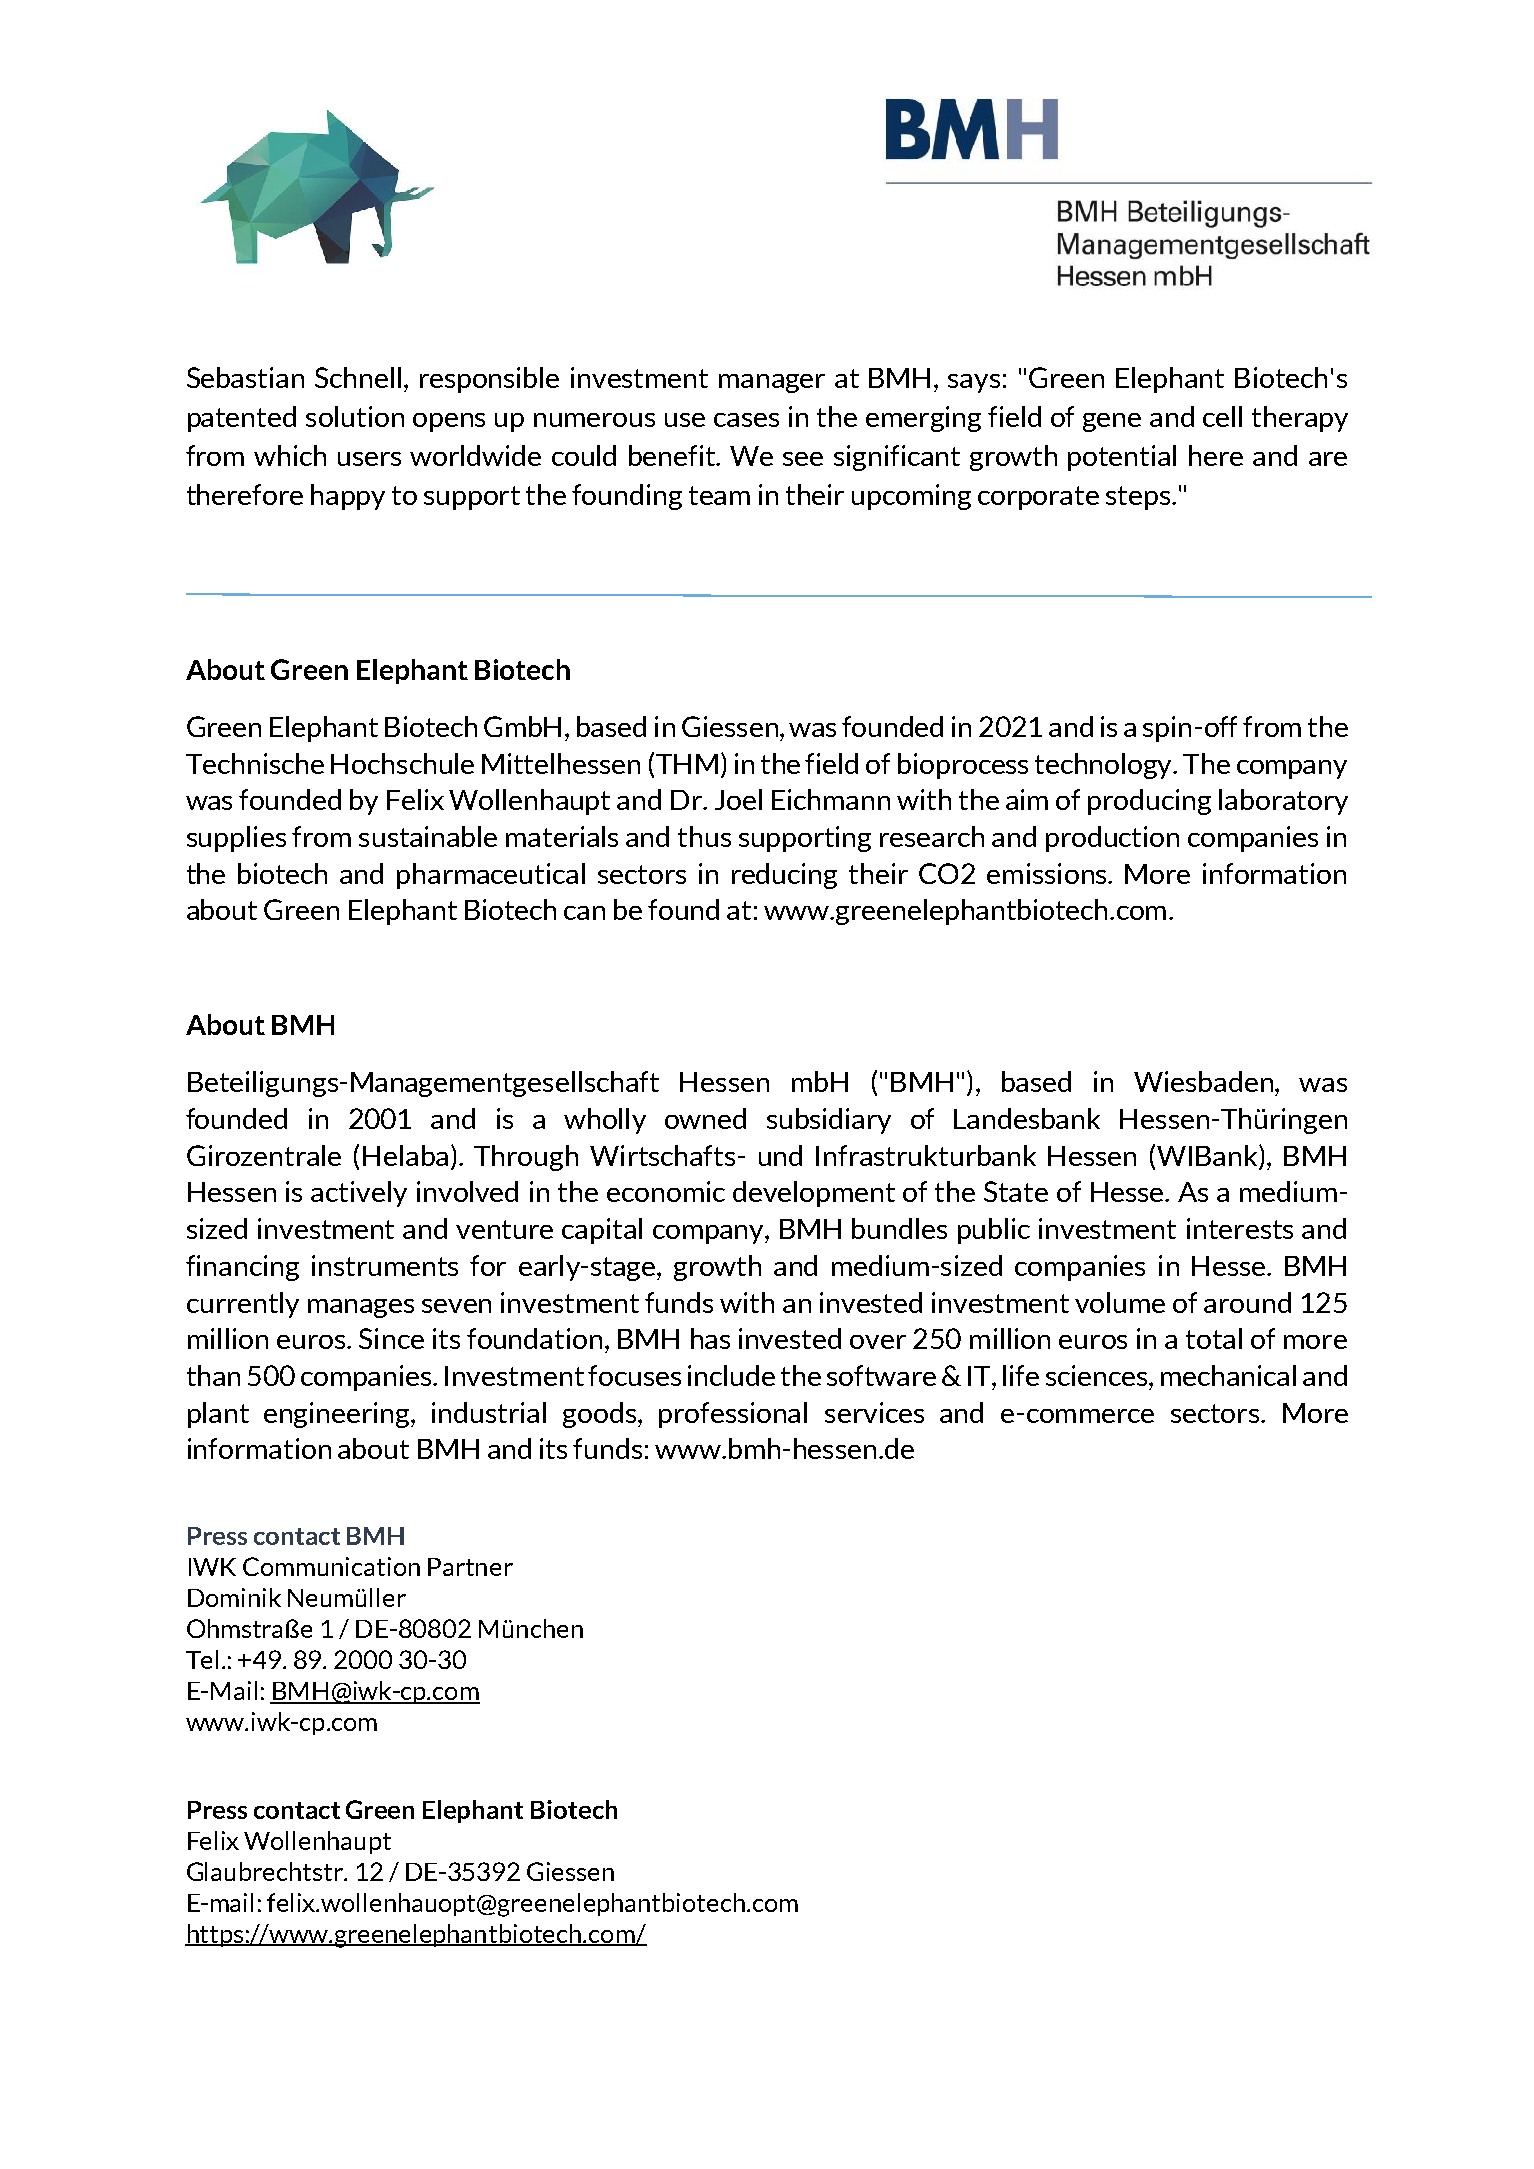 The height and width of the image is (2169, 1534). I want to click on technology, so click(1105, 766).
